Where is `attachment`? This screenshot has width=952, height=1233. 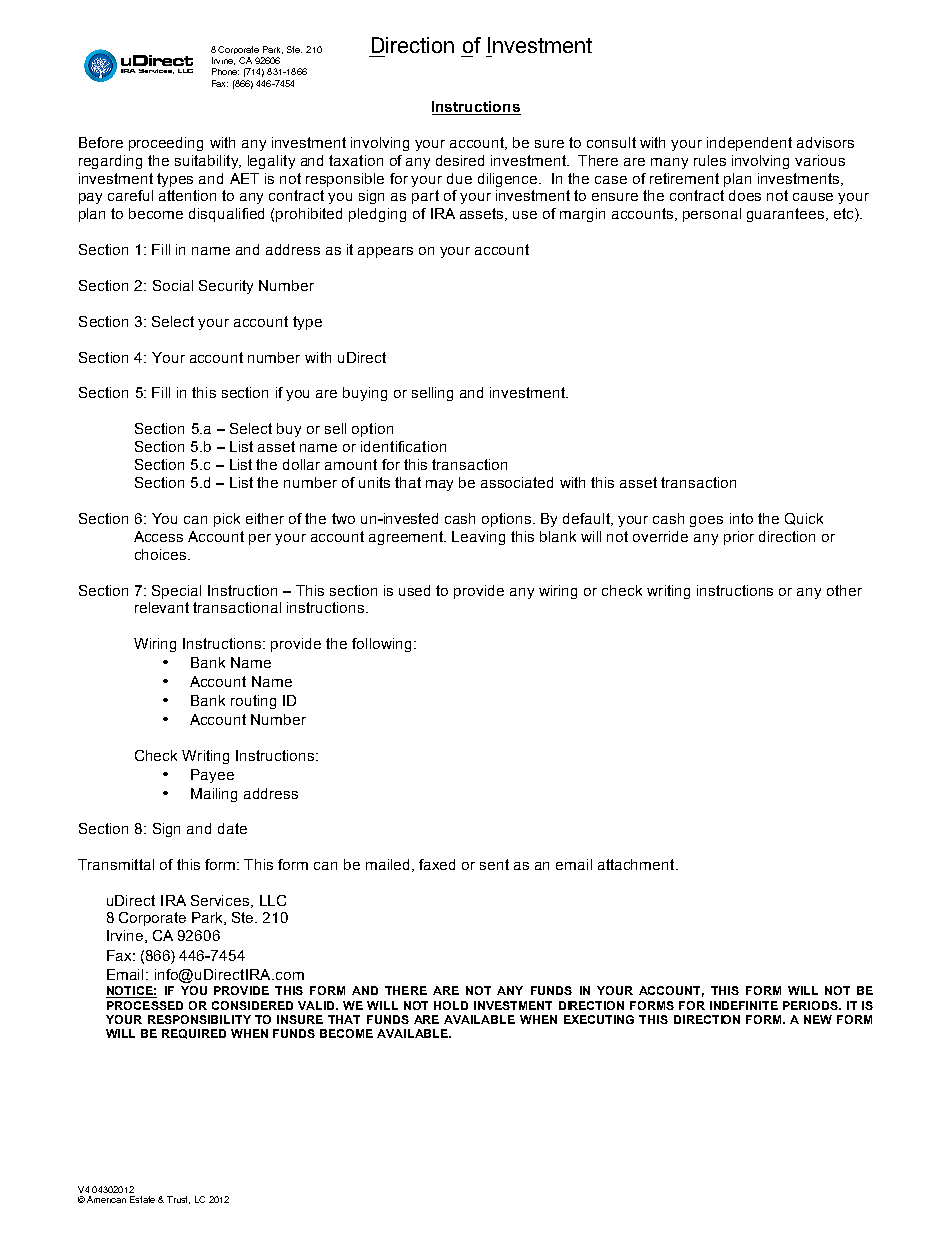 attachment is located at coordinates (637, 864).
